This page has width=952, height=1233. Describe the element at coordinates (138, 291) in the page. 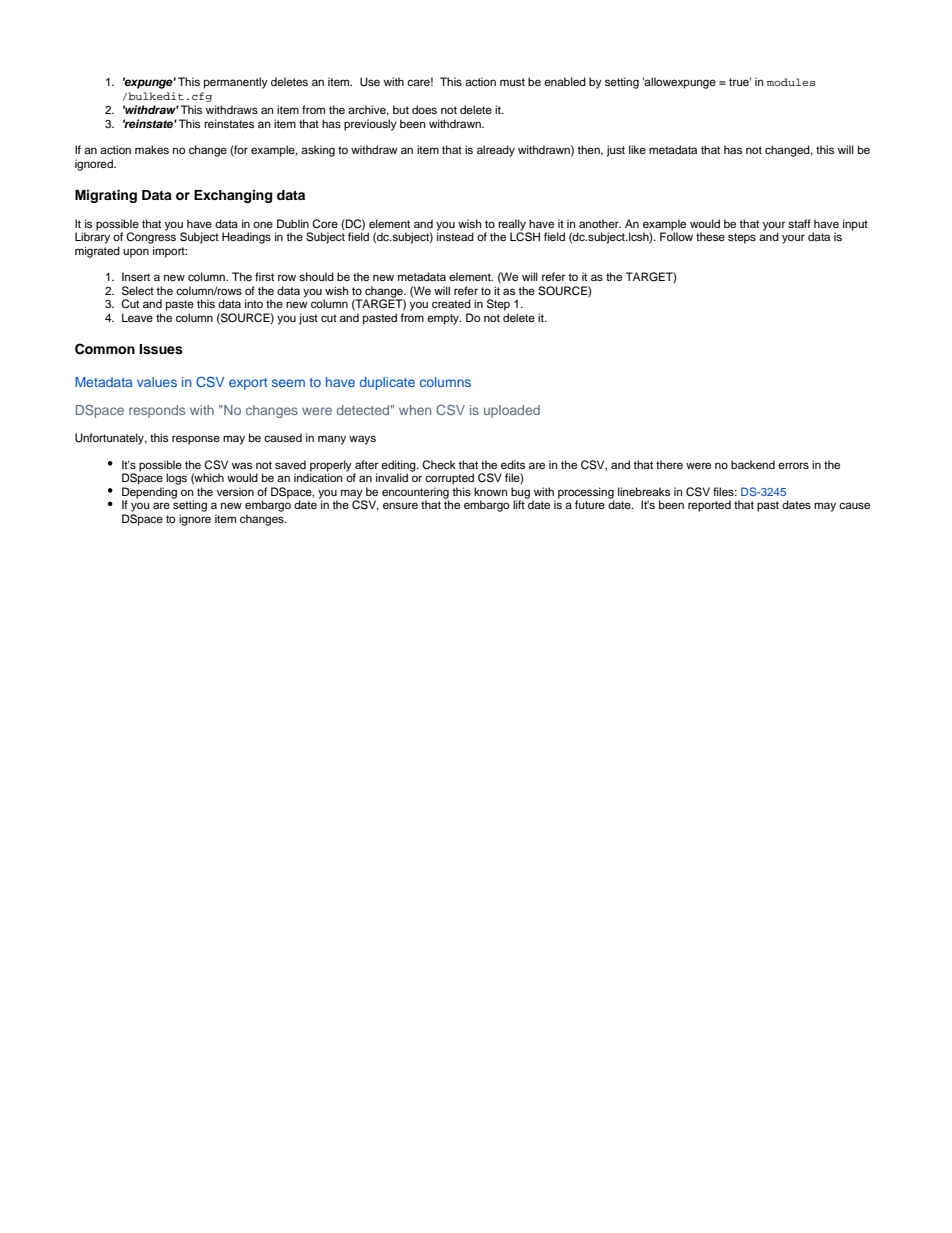

I see `Select` at that location.
